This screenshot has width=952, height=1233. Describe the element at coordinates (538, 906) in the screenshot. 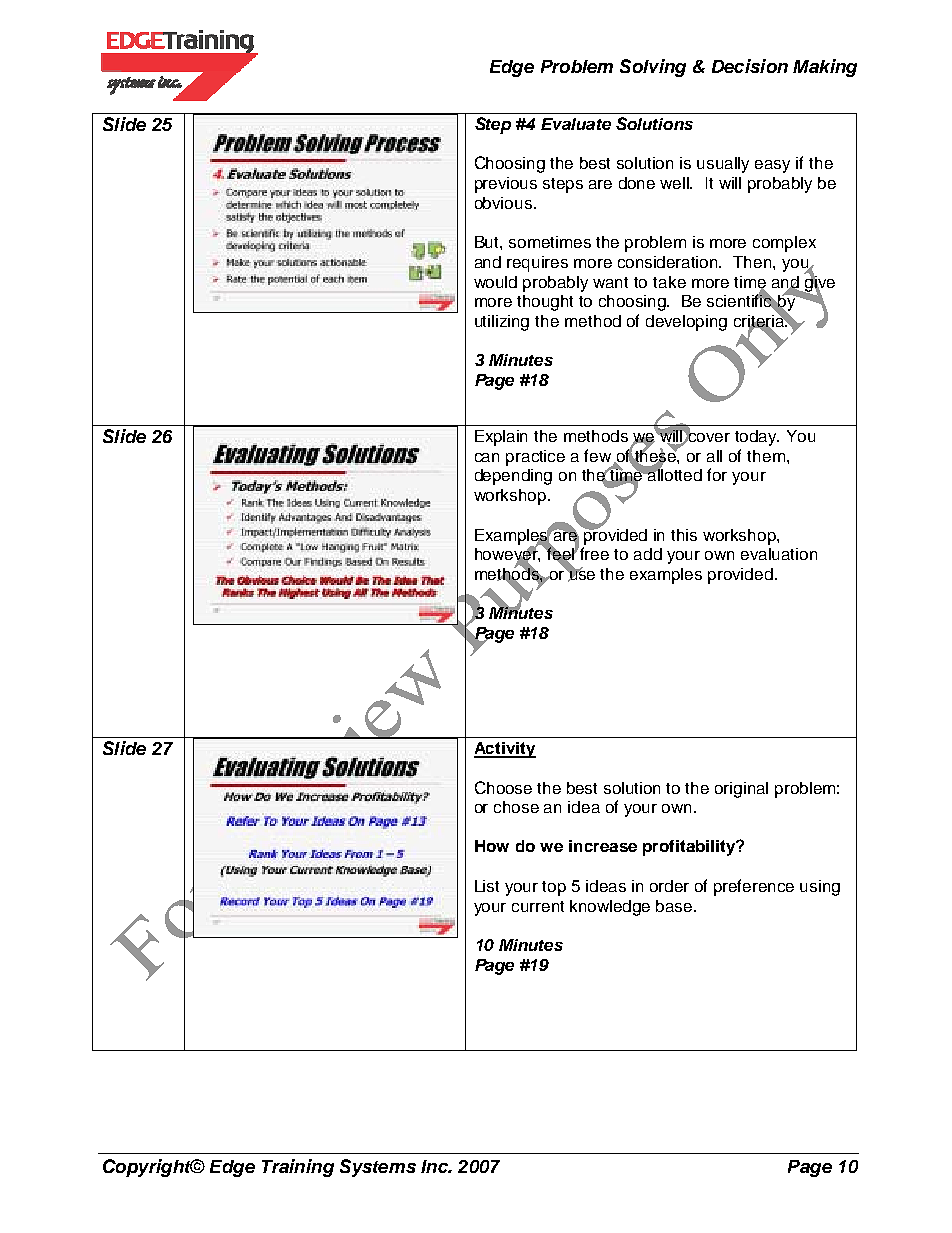

I see `current` at that location.
